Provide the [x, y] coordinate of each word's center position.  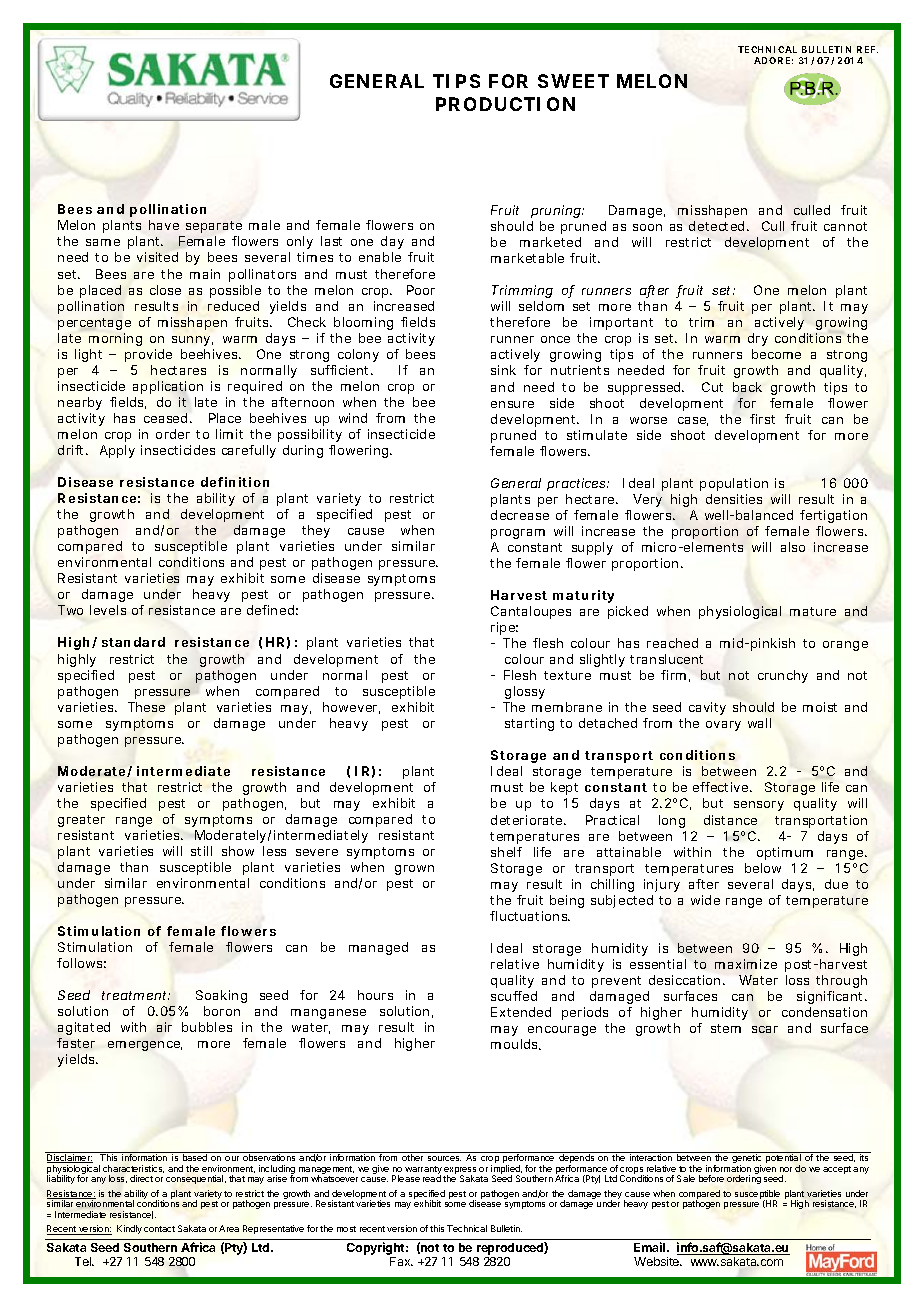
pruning [557, 211]
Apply [117, 451]
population [734, 484]
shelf [506, 852]
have [164, 225]
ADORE [772, 60]
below [763, 868]
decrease [520, 515]
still [201, 851]
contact [159, 1229]
